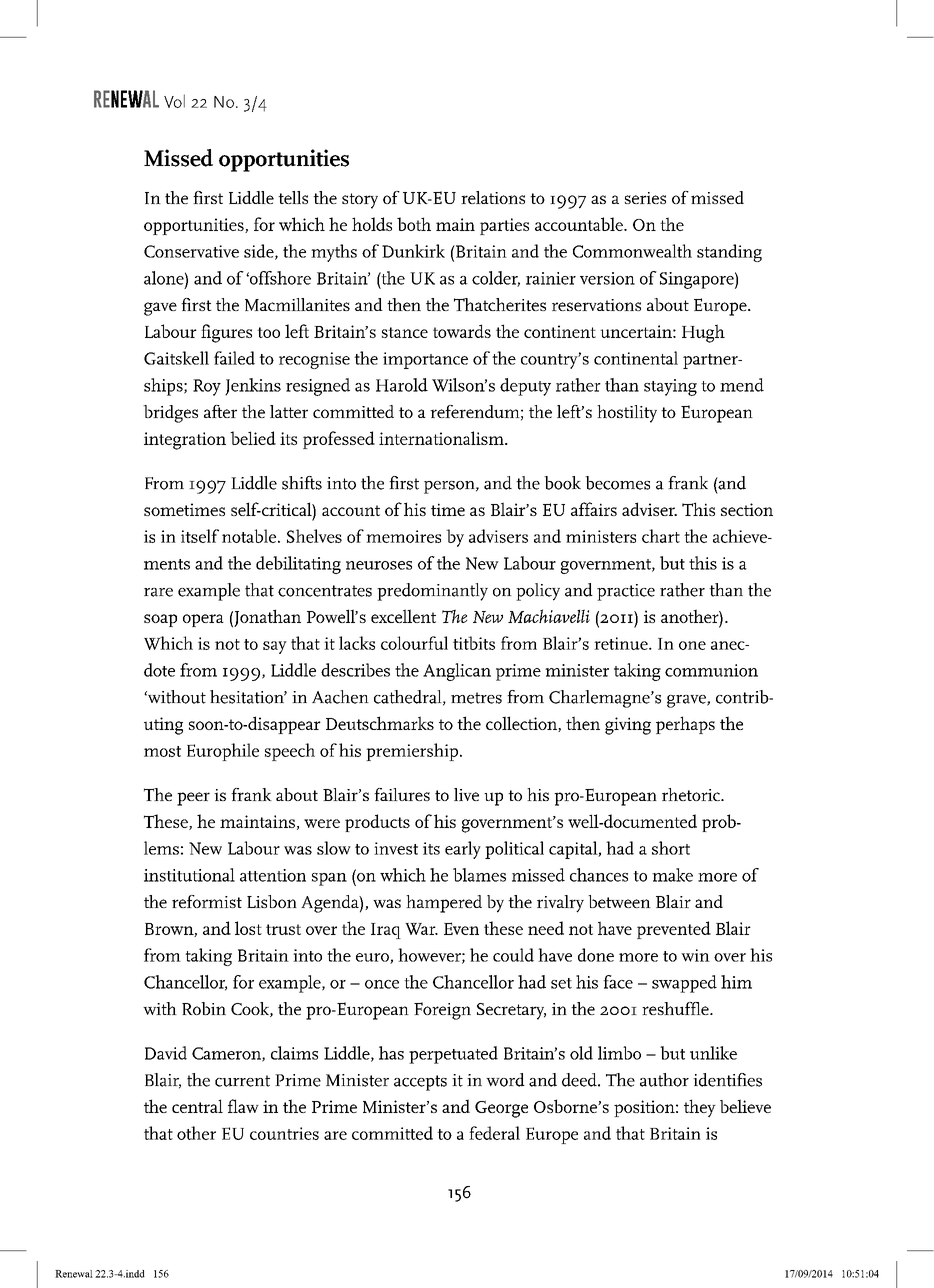 The image size is (934, 1288). I want to click on flaw, so click(243, 1106).
